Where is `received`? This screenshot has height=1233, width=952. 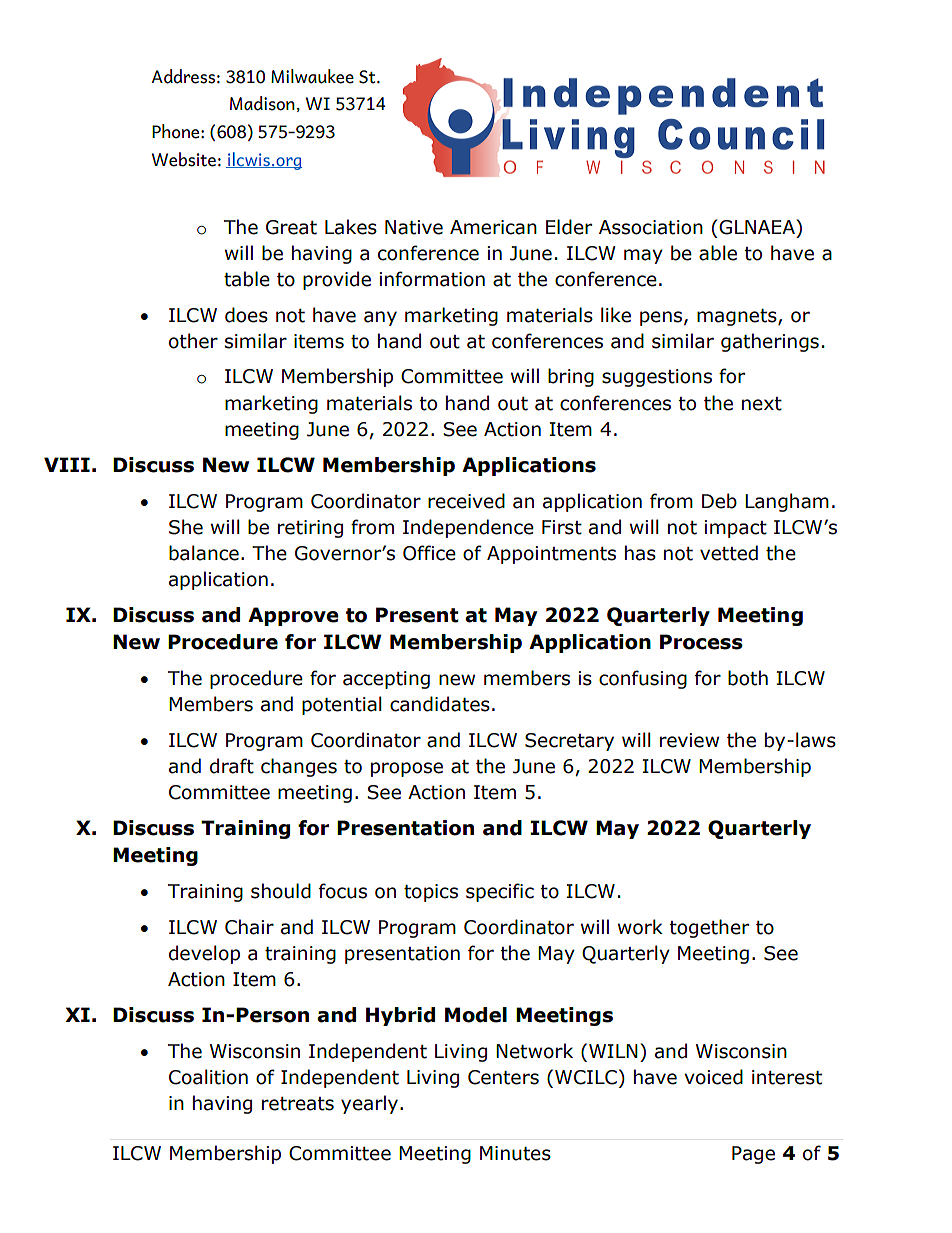
received is located at coordinates (466, 501).
